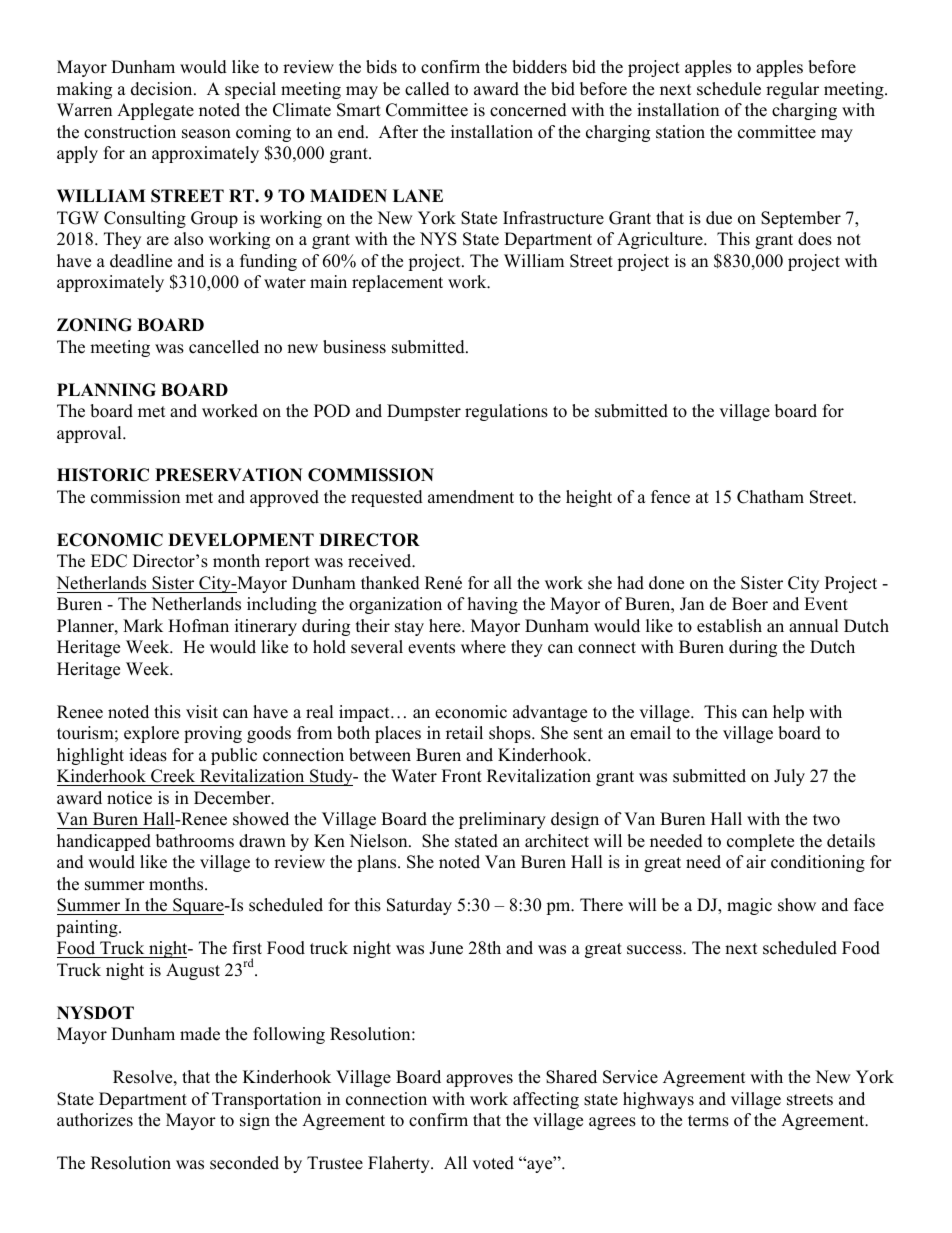  Describe the element at coordinates (163, 89) in the image. I see `decision` at that location.
